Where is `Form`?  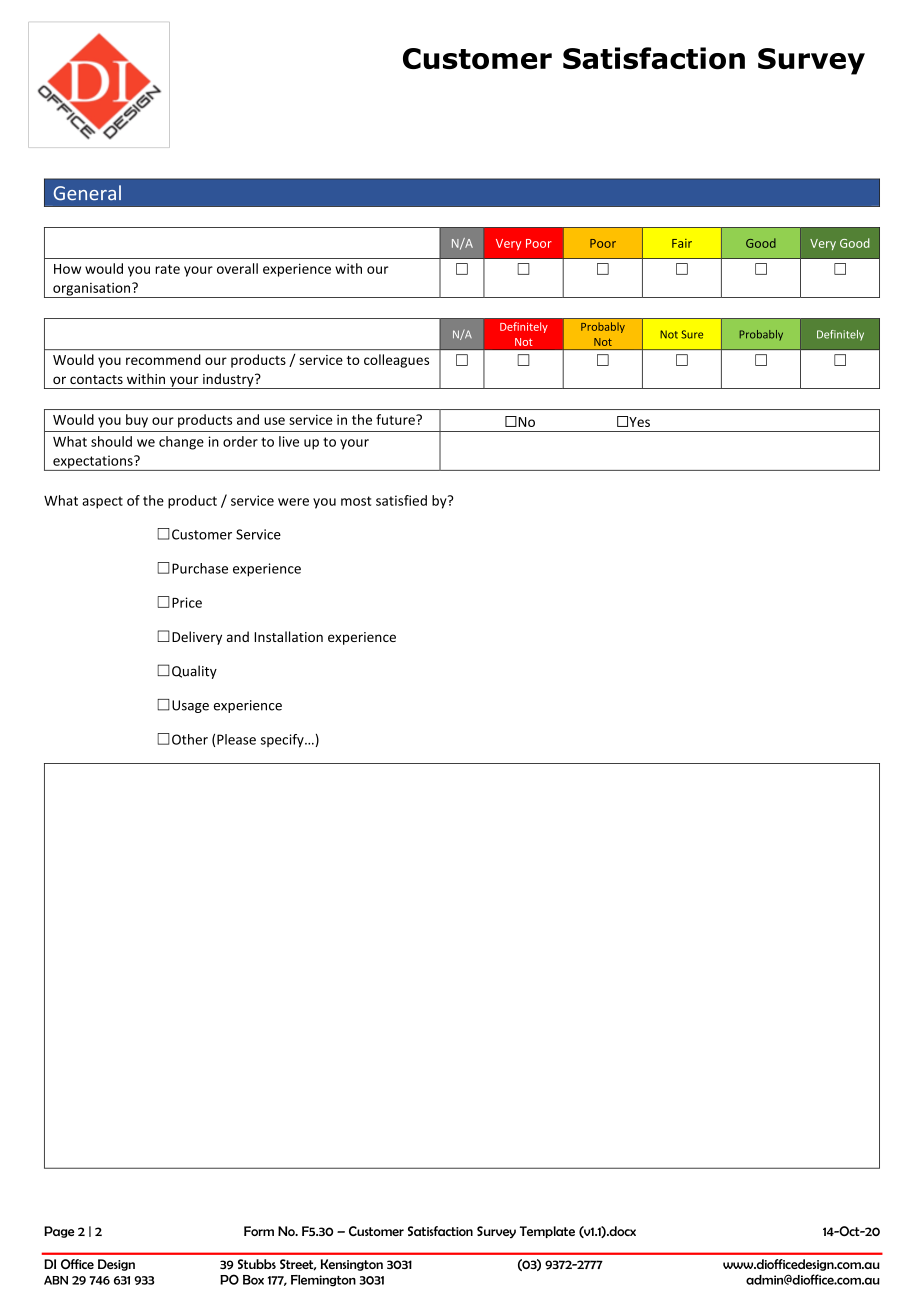 Form is located at coordinates (259, 1231).
